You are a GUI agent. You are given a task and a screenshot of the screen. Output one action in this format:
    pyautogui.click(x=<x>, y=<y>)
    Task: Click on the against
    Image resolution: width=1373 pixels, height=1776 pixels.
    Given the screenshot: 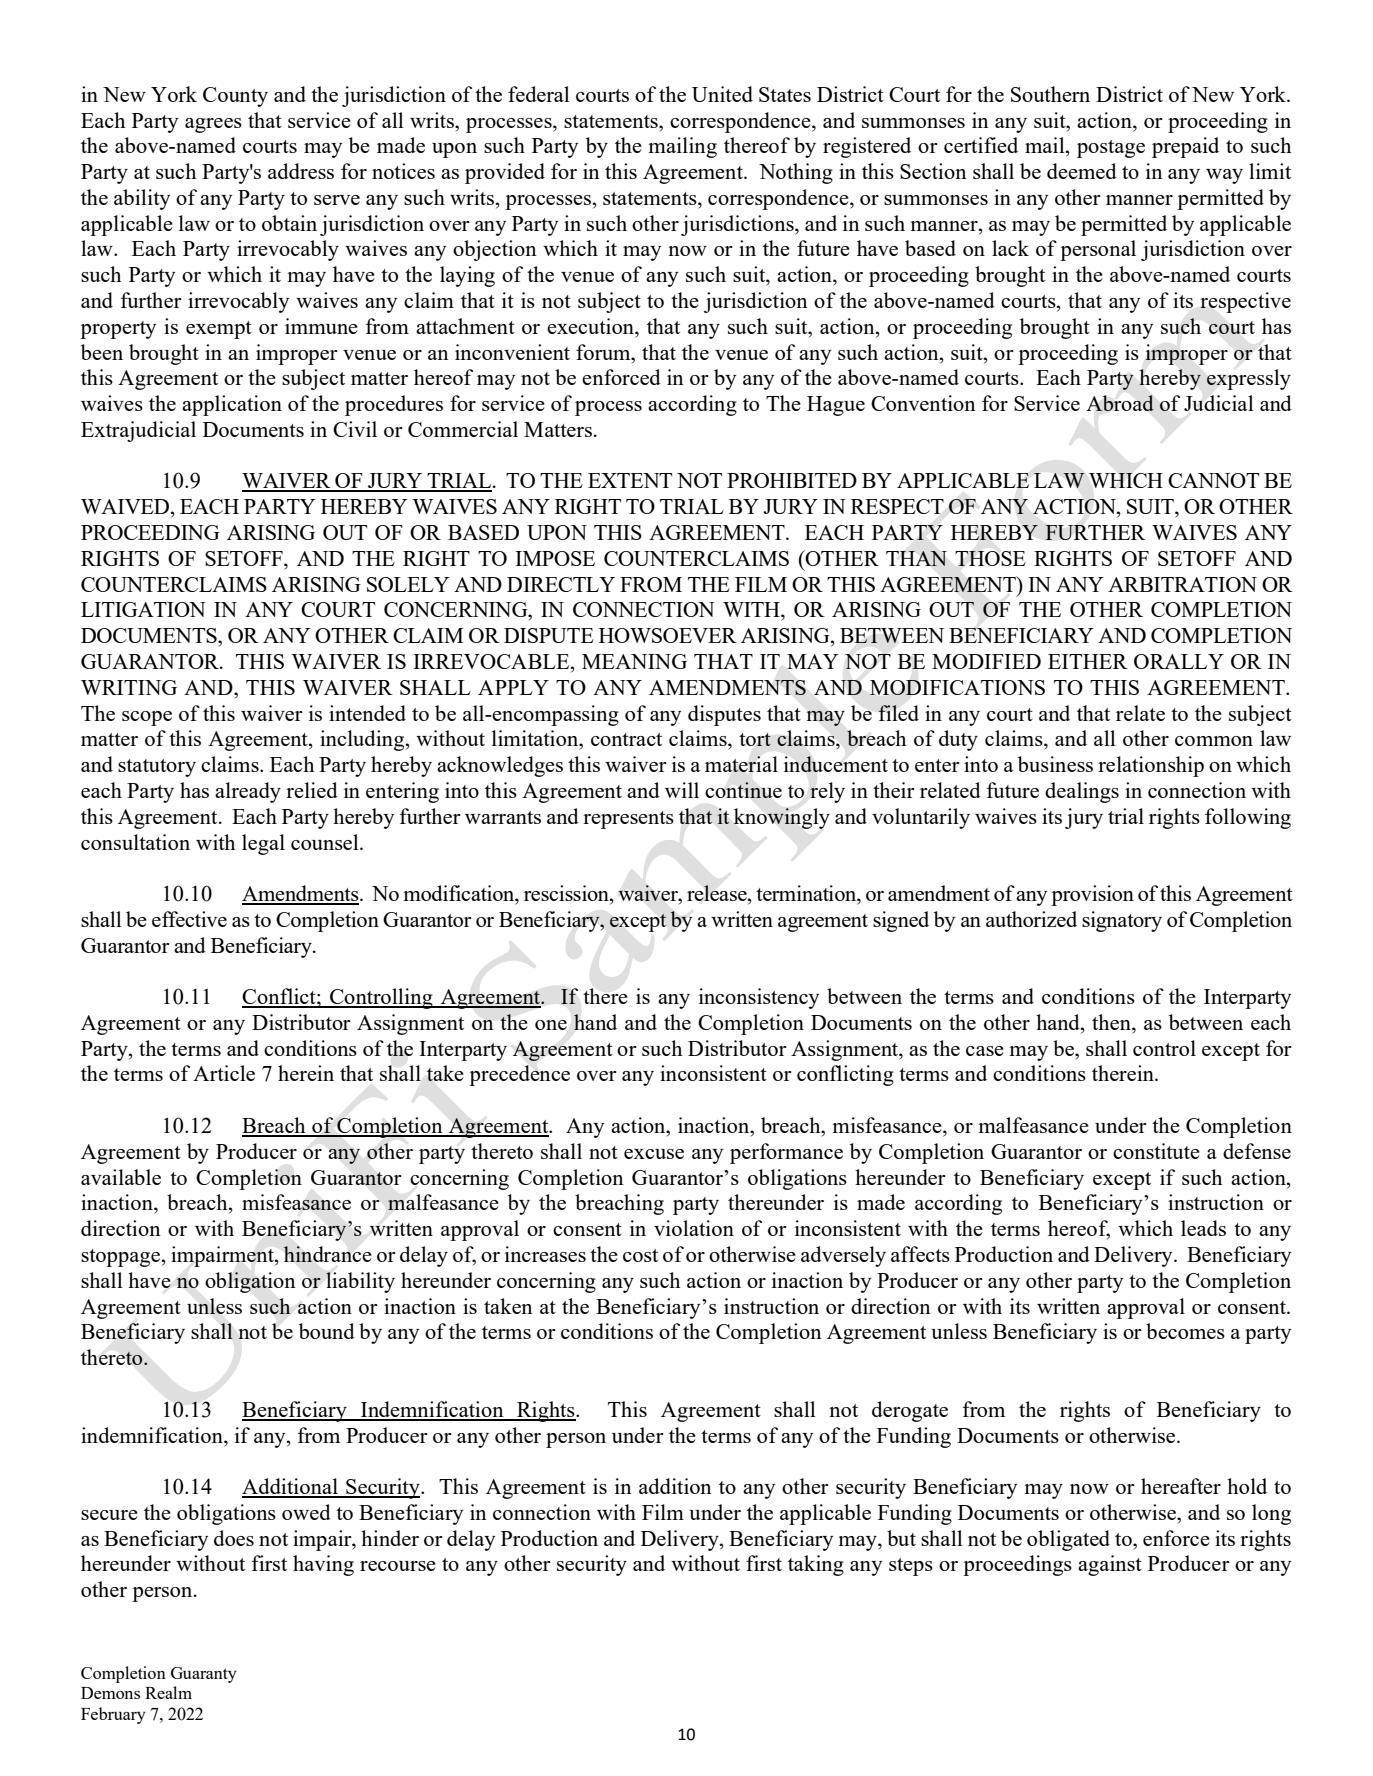 What is the action you would take?
    pyautogui.click(x=1110, y=1565)
